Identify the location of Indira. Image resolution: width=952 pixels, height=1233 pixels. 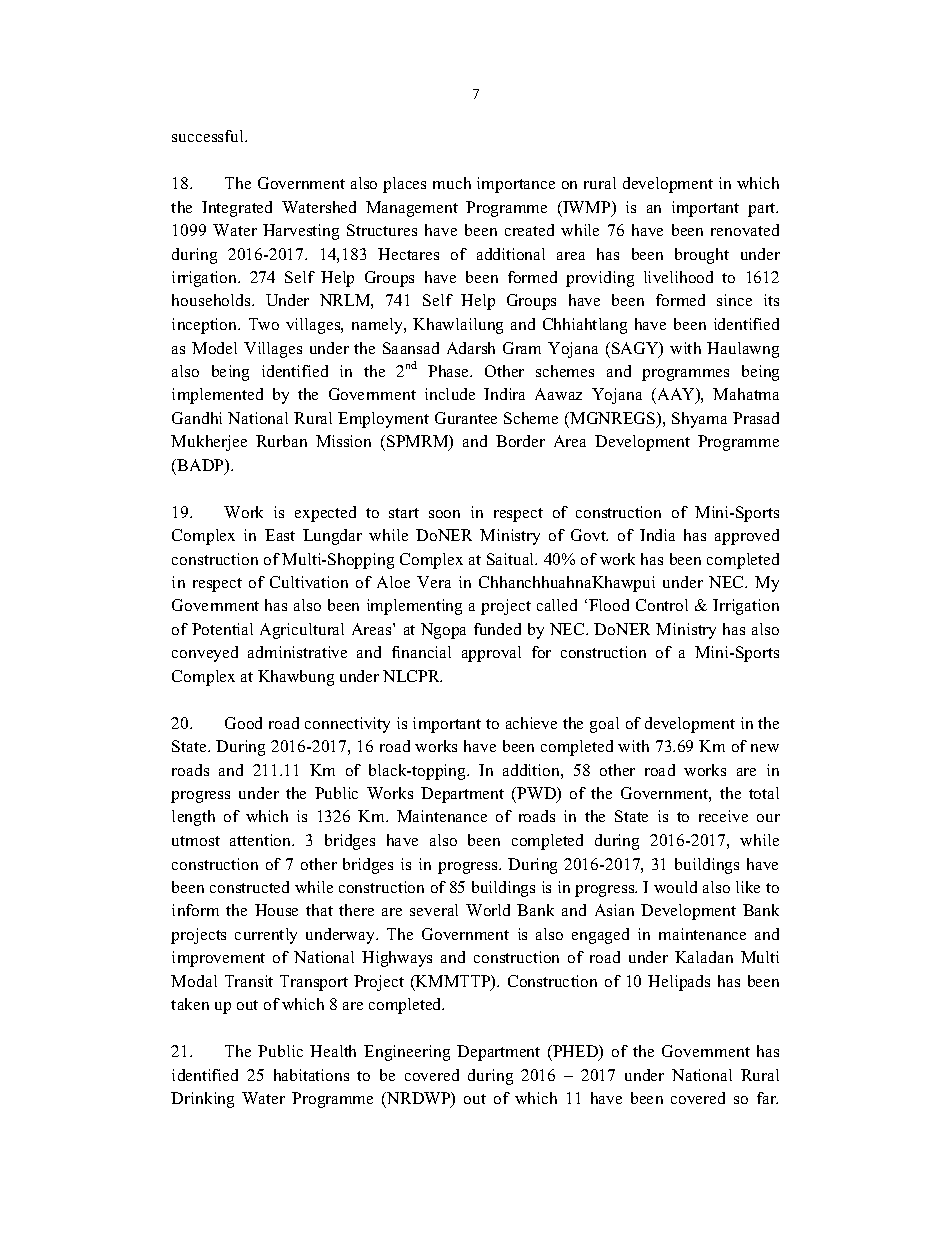
(504, 394).
